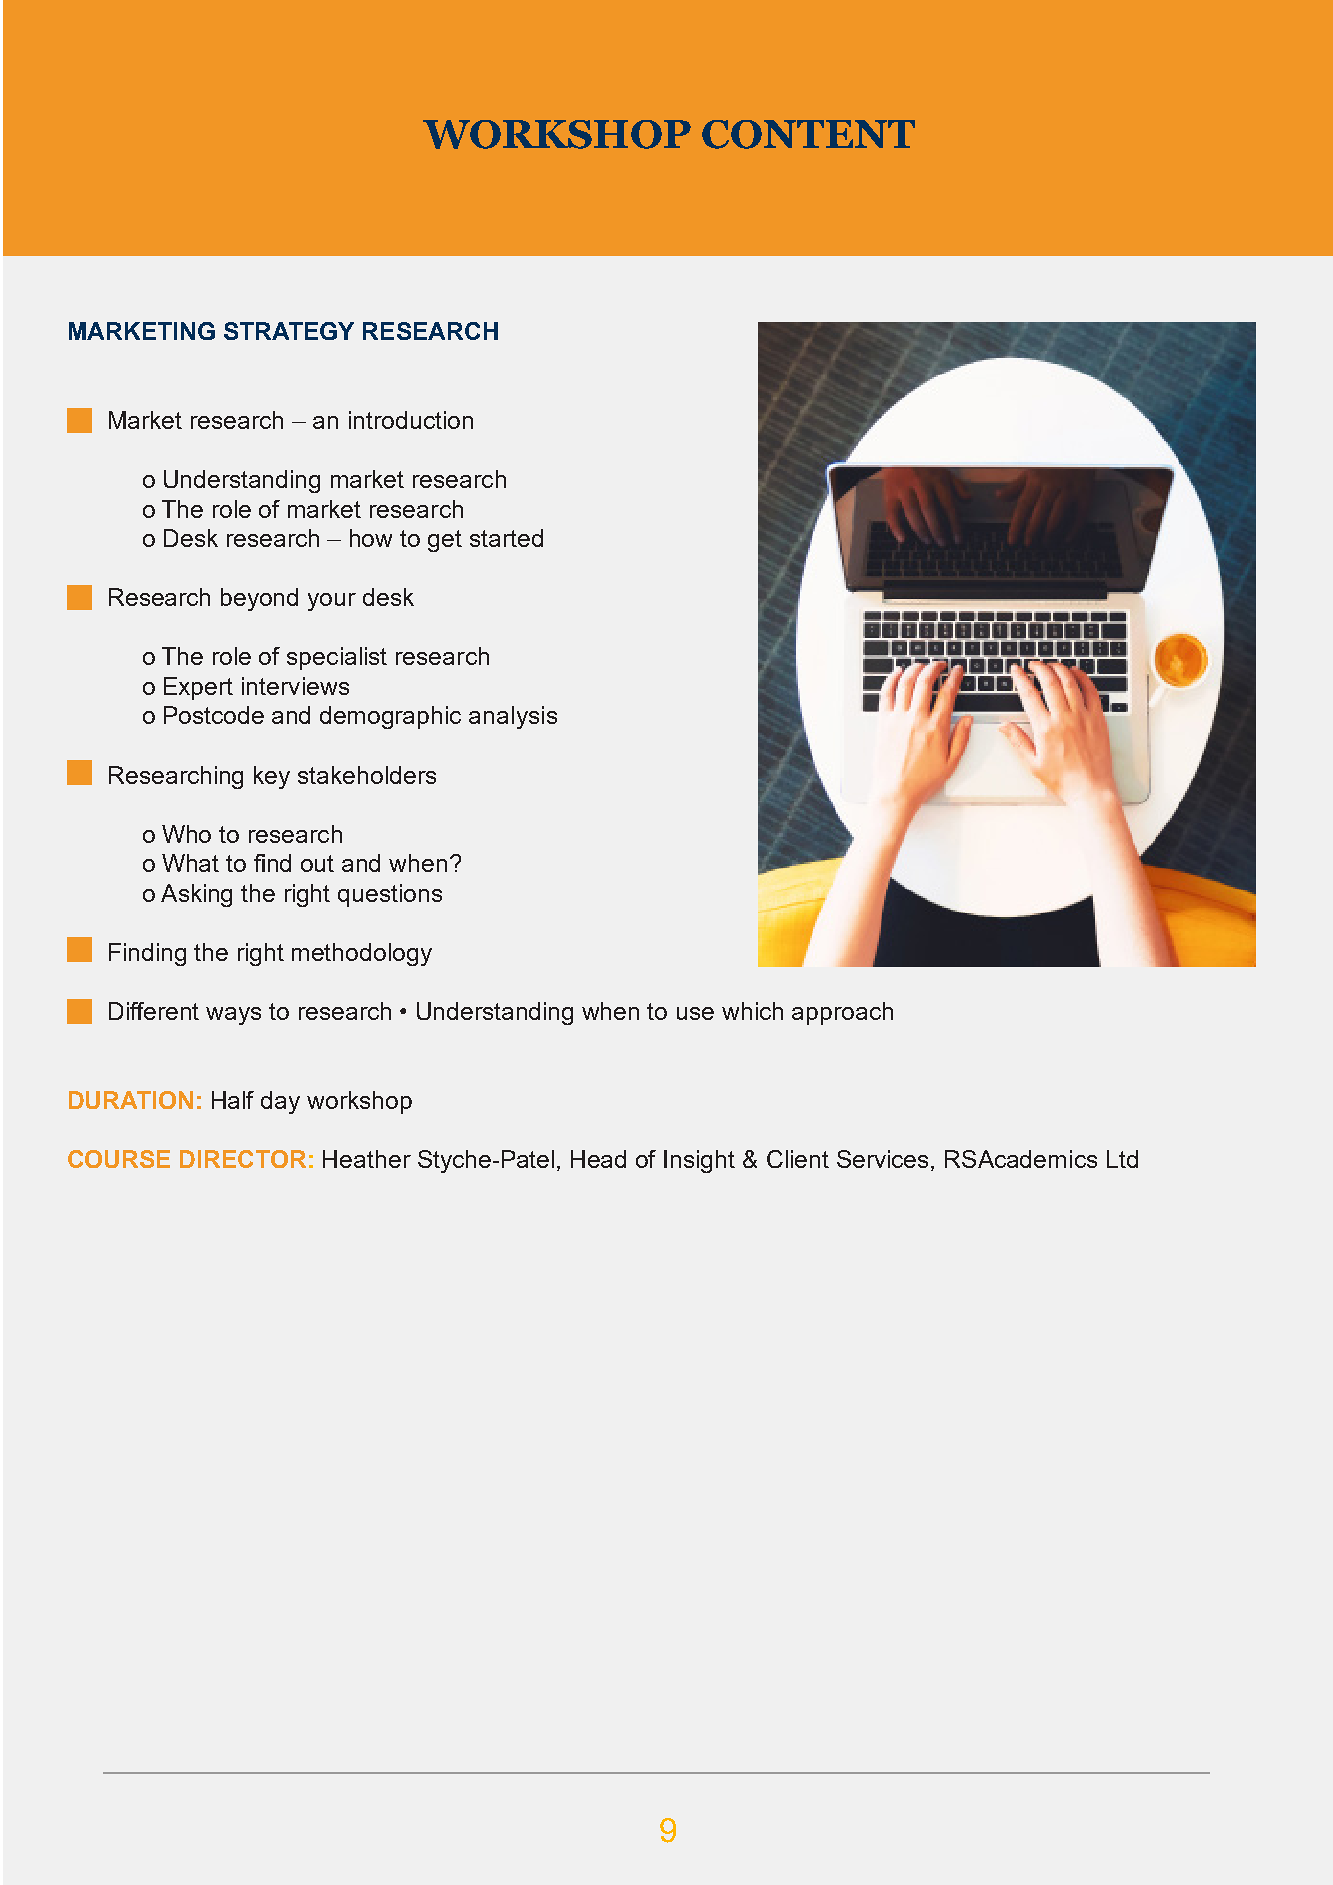 This image has height=1885, width=1333. Describe the element at coordinates (390, 717) in the image. I see `demographic` at that location.
